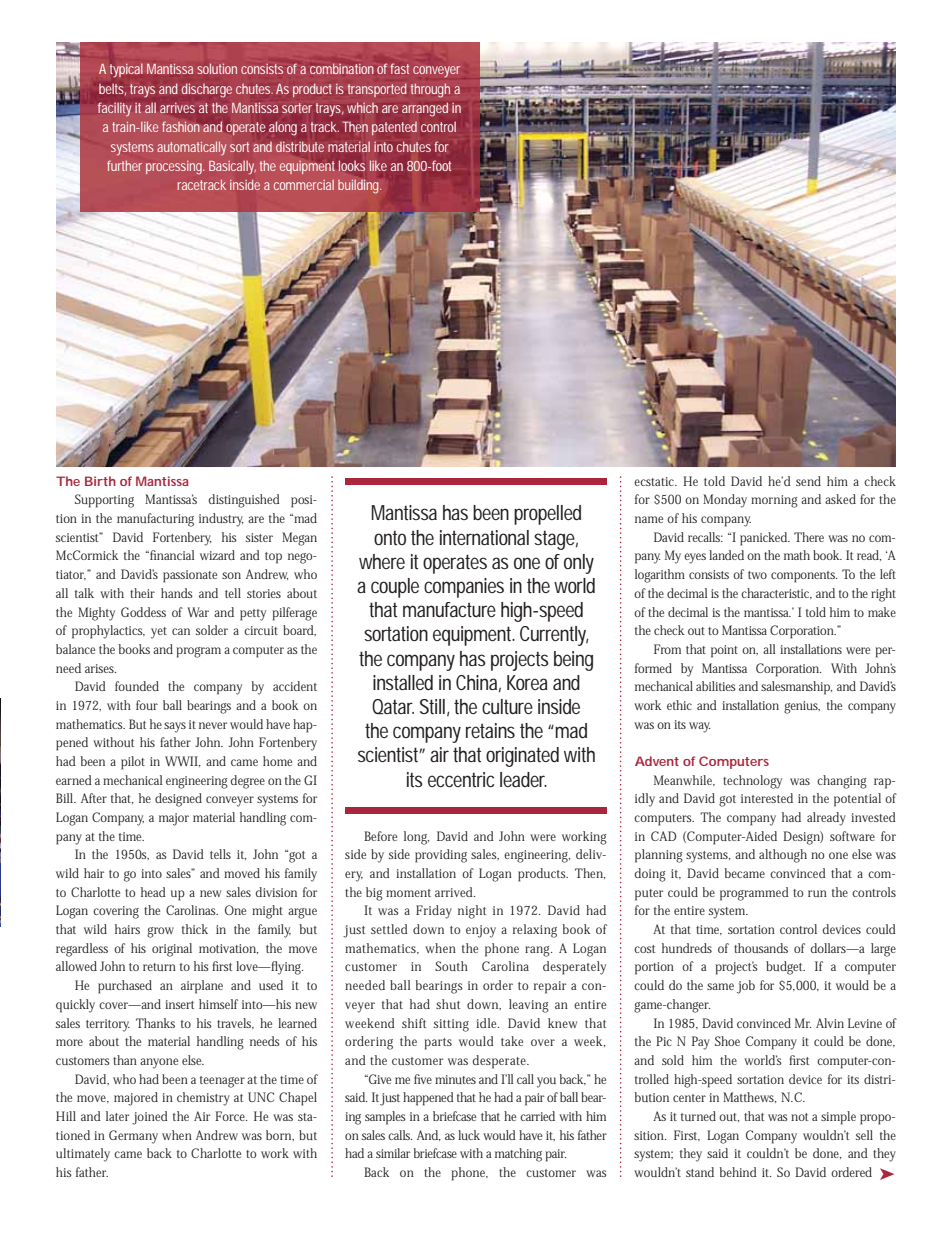 The height and width of the image is (1233, 952). What do you see at coordinates (133, 1137) in the image?
I see `Germany` at bounding box center [133, 1137].
